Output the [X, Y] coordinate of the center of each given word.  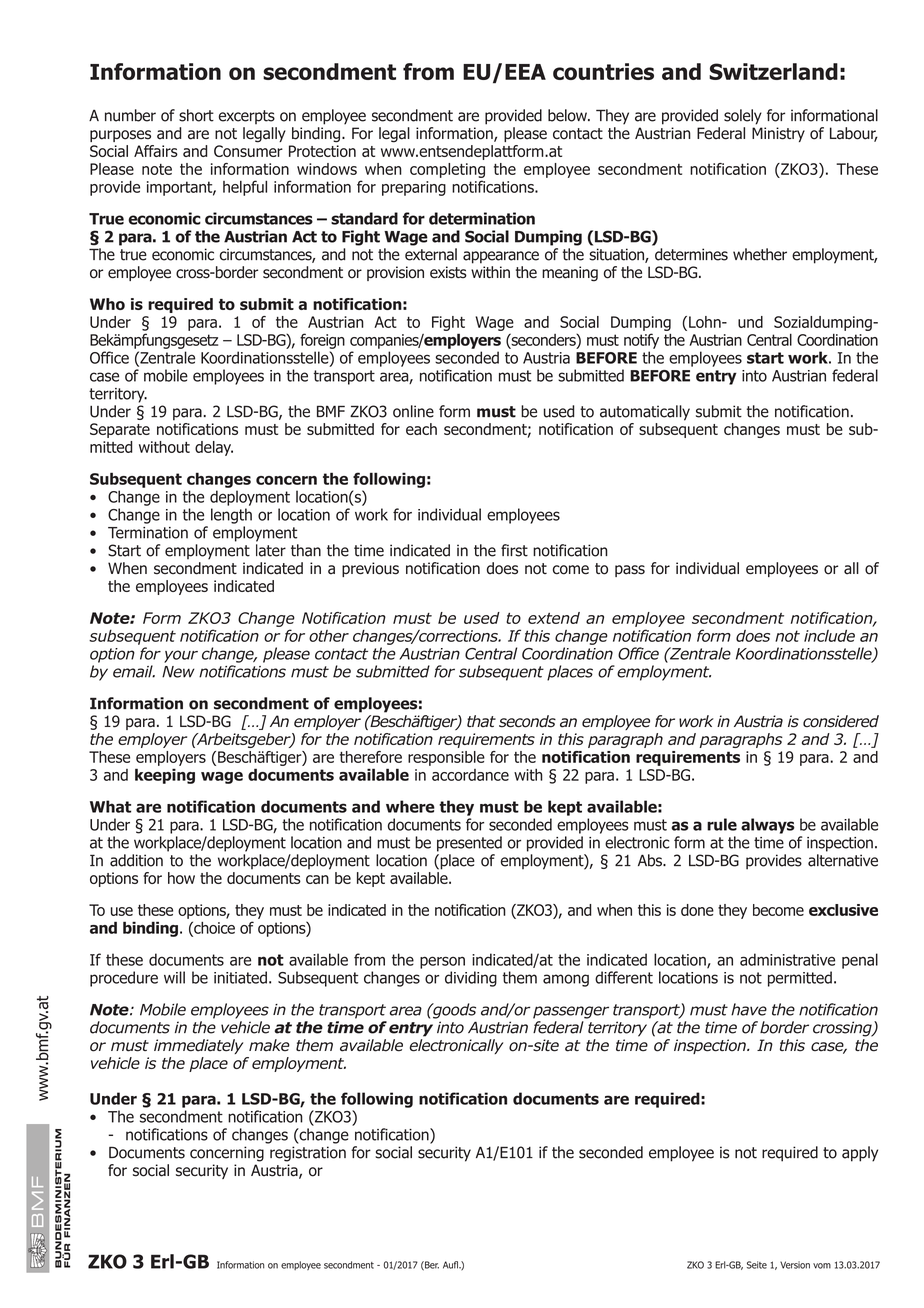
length [231, 516]
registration [308, 1154]
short [196, 115]
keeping [165, 776]
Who [107, 304]
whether [760, 254]
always [768, 826]
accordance [470, 775]
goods [453, 1011]
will [174, 977]
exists [448, 272]
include [829, 635]
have [749, 1009]
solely [743, 117]
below [568, 115]
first [514, 550]
